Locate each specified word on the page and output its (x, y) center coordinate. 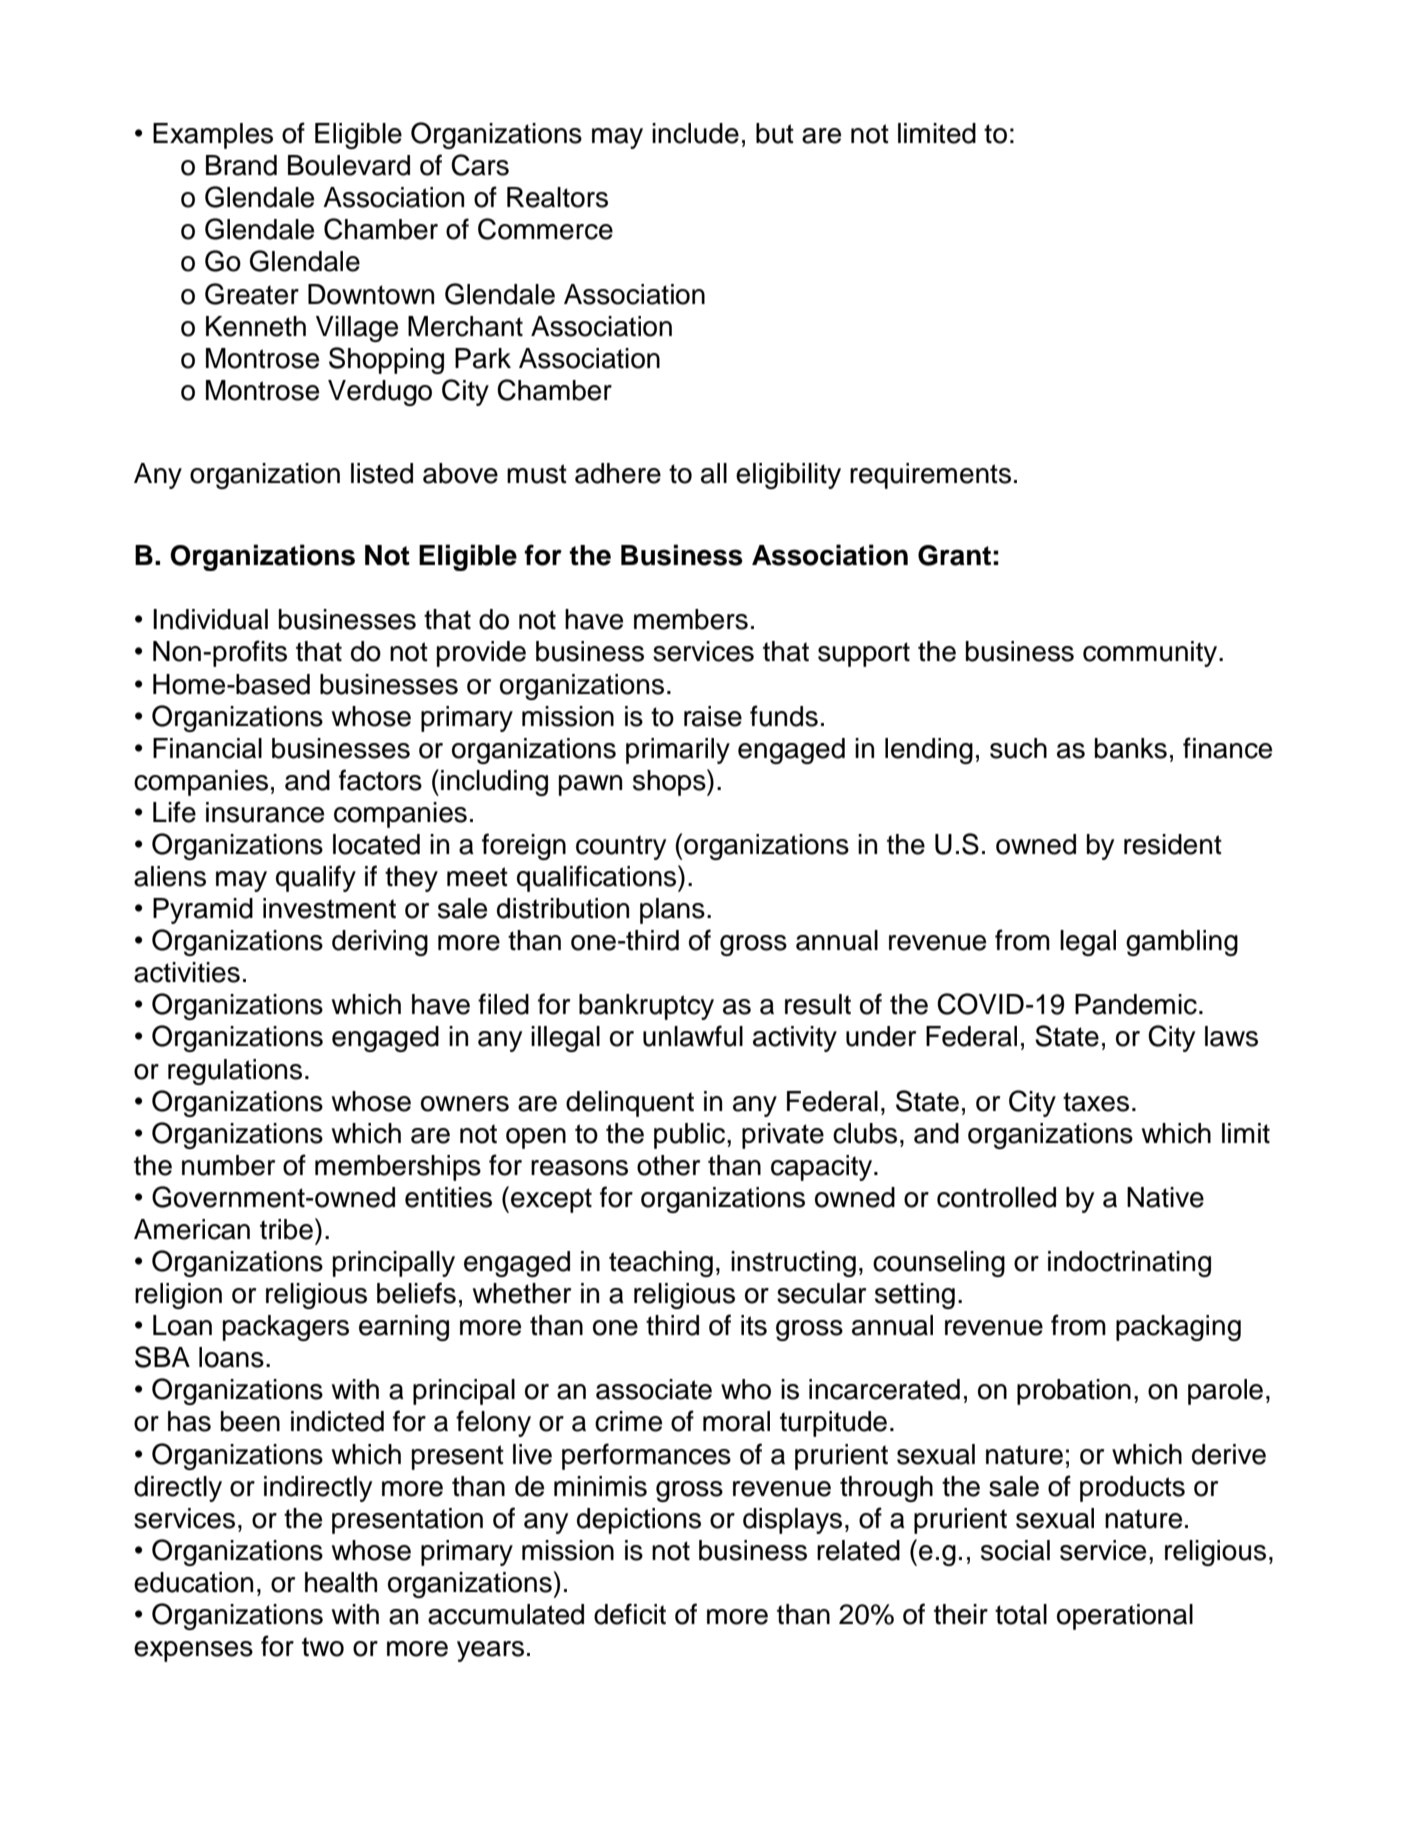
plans (672, 911)
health (341, 1582)
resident (1173, 844)
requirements (930, 476)
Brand (241, 165)
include (695, 133)
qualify (316, 878)
